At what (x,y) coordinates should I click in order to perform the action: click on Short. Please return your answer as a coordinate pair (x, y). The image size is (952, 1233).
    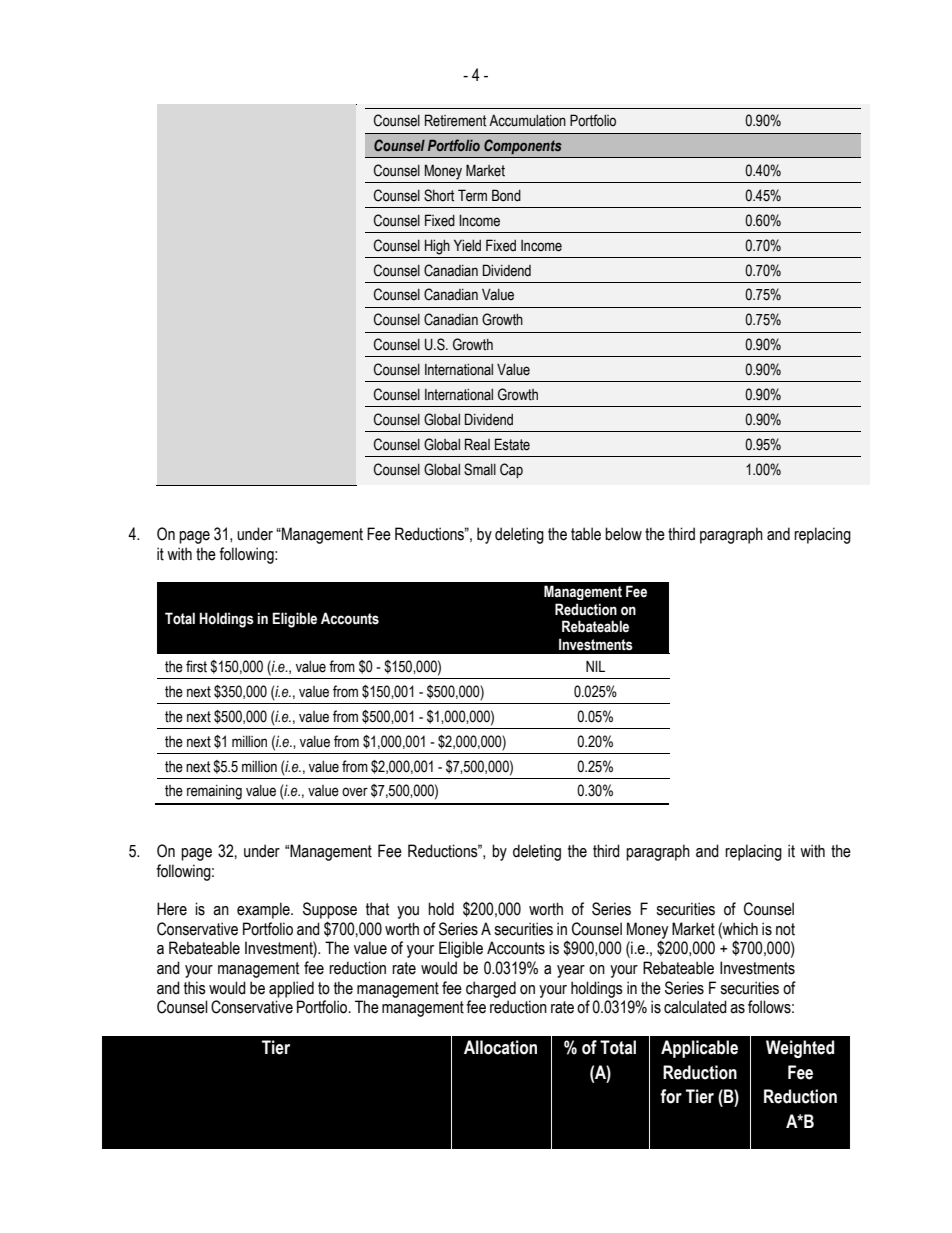
    Looking at the image, I should click on (439, 195).
